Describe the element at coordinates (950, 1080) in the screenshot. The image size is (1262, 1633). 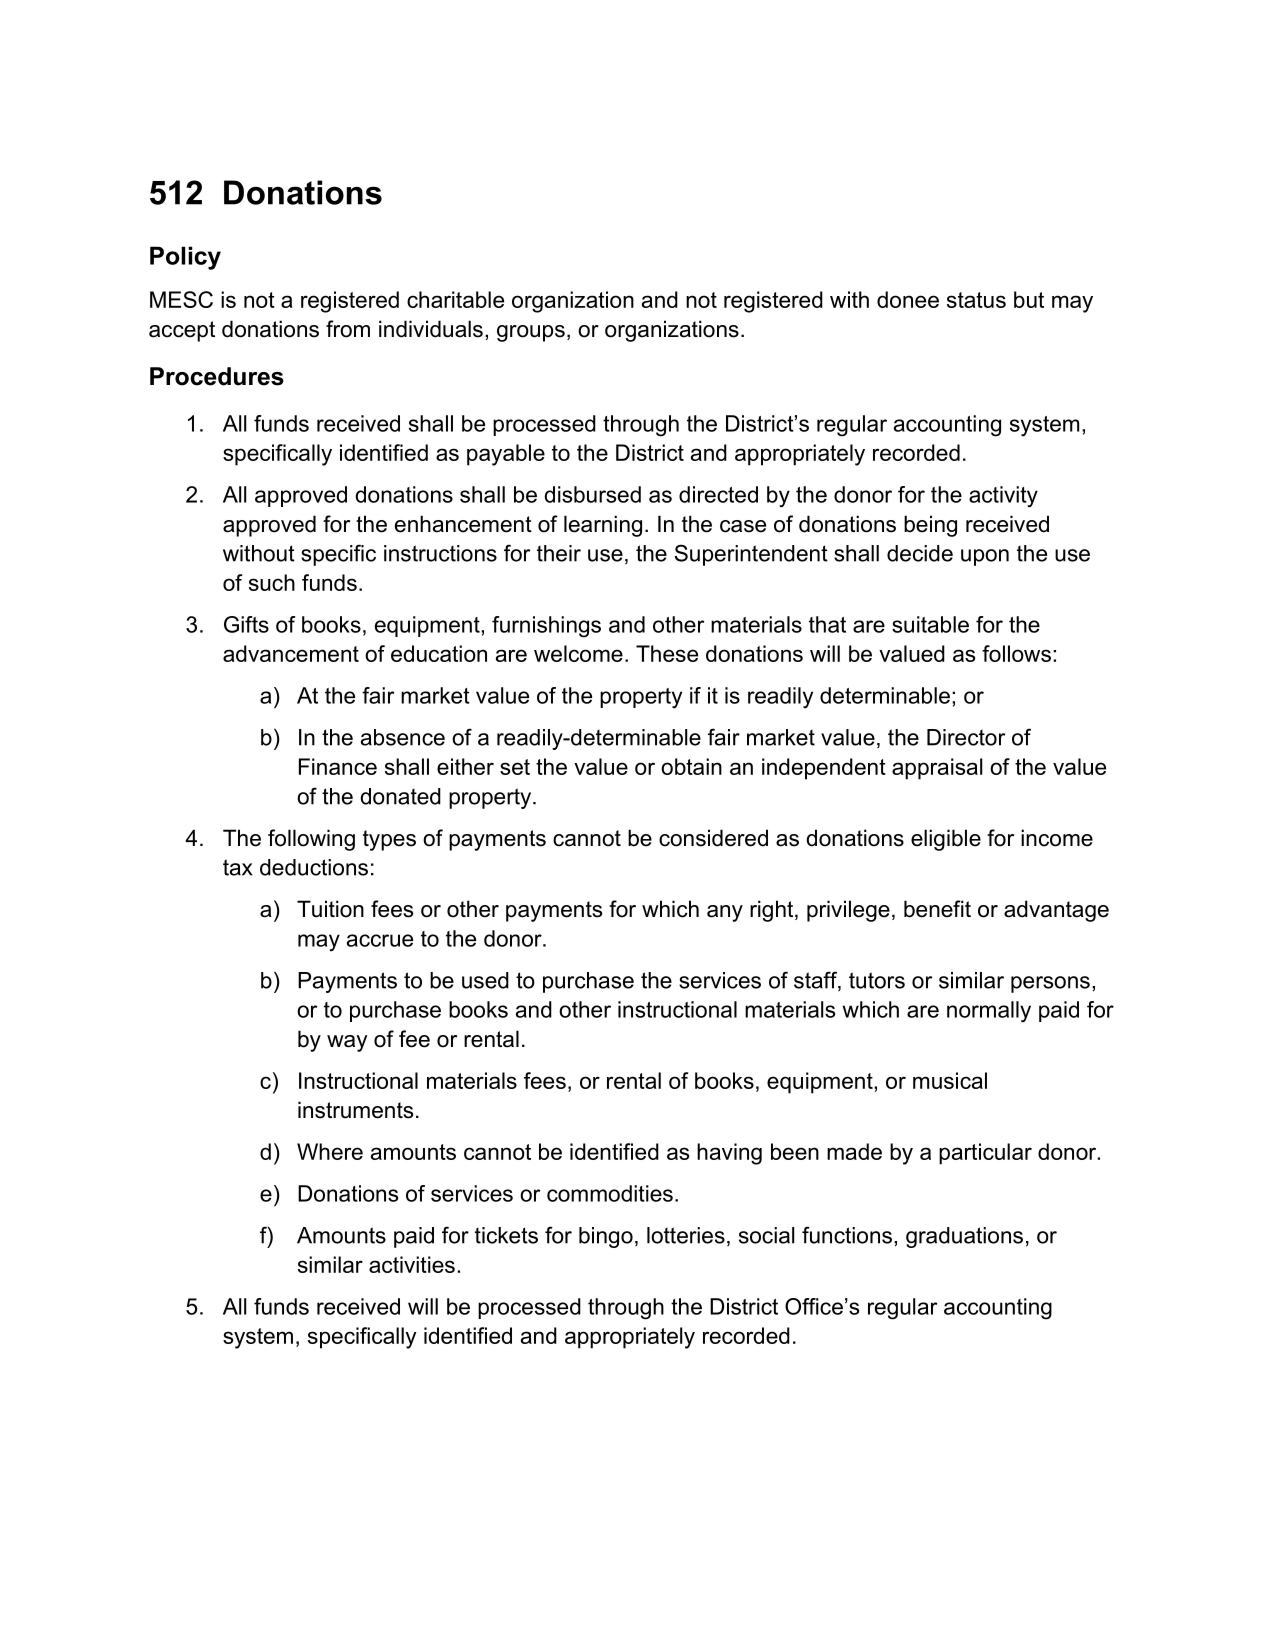
I see `musical` at that location.
